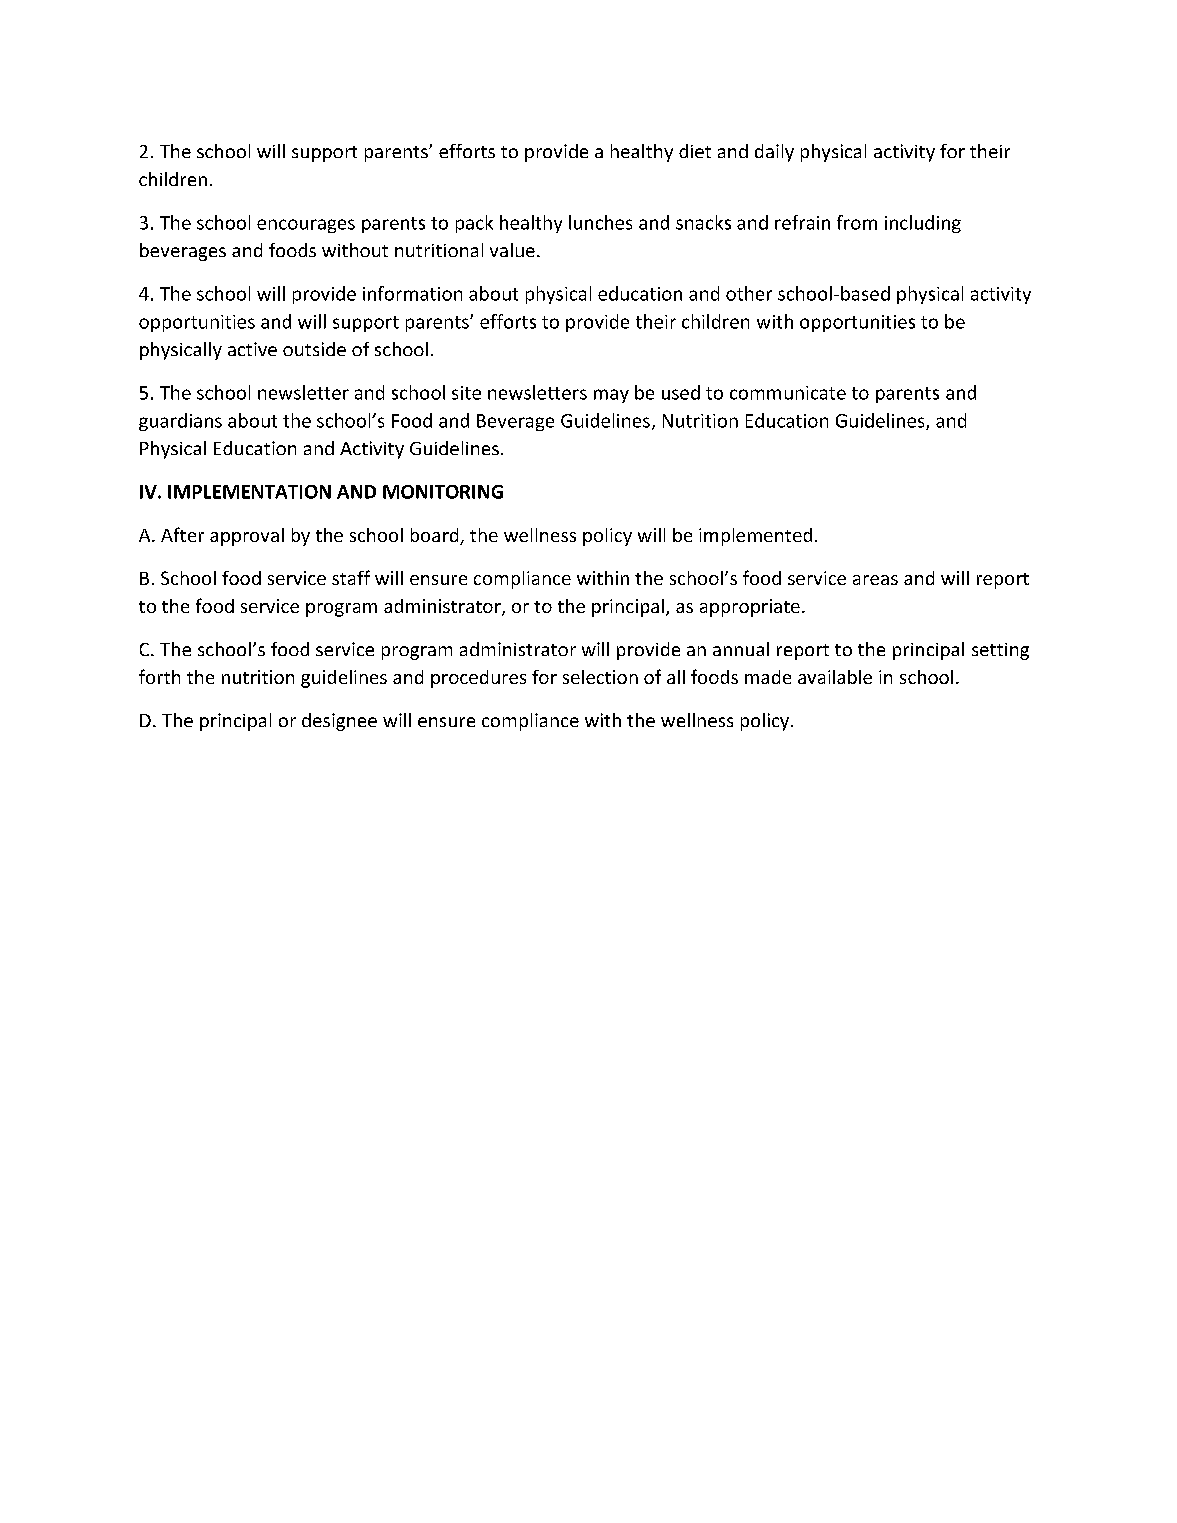  Describe the element at coordinates (600, 677) in the screenshot. I see `selection` at that location.
